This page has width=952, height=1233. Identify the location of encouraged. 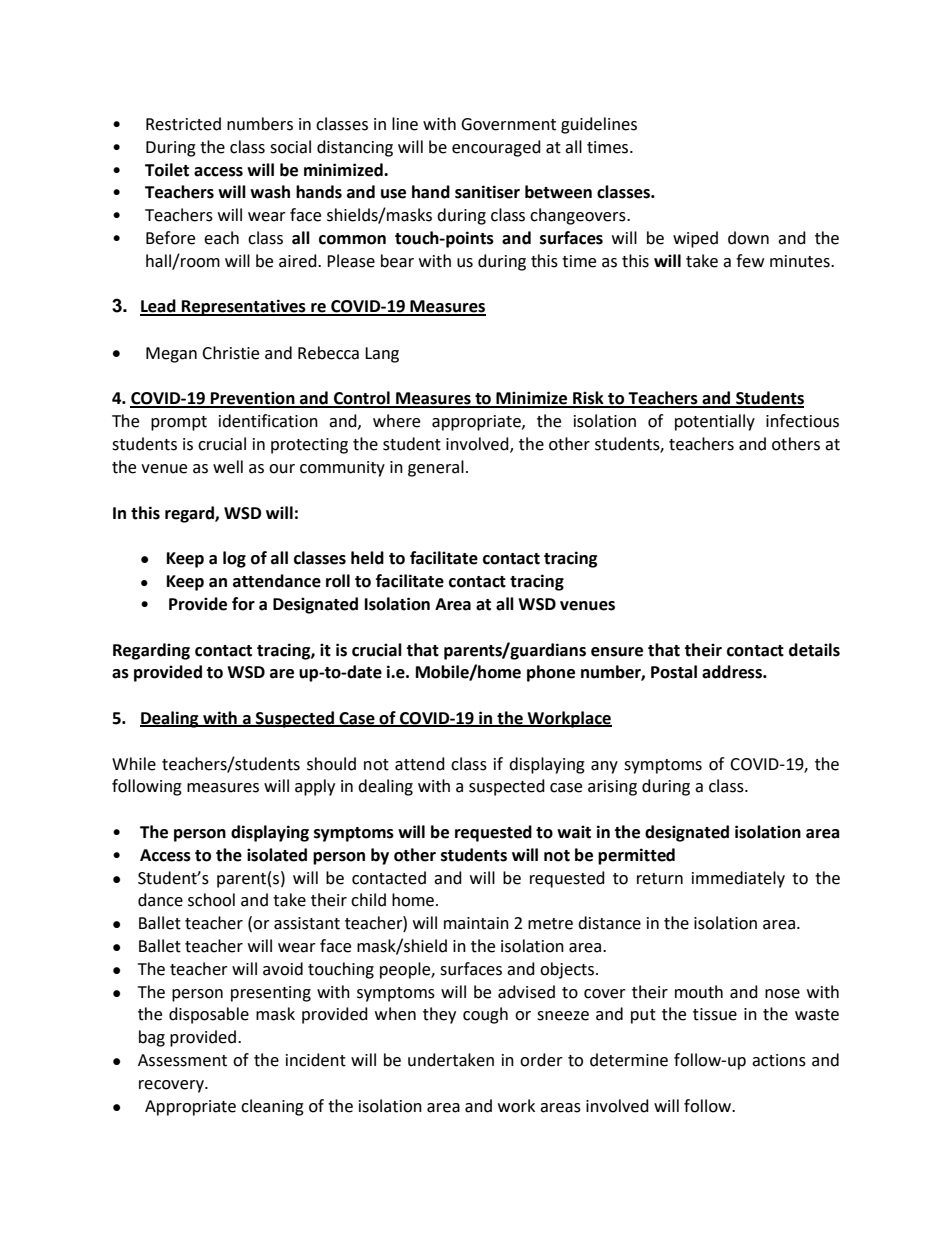
(496, 148).
